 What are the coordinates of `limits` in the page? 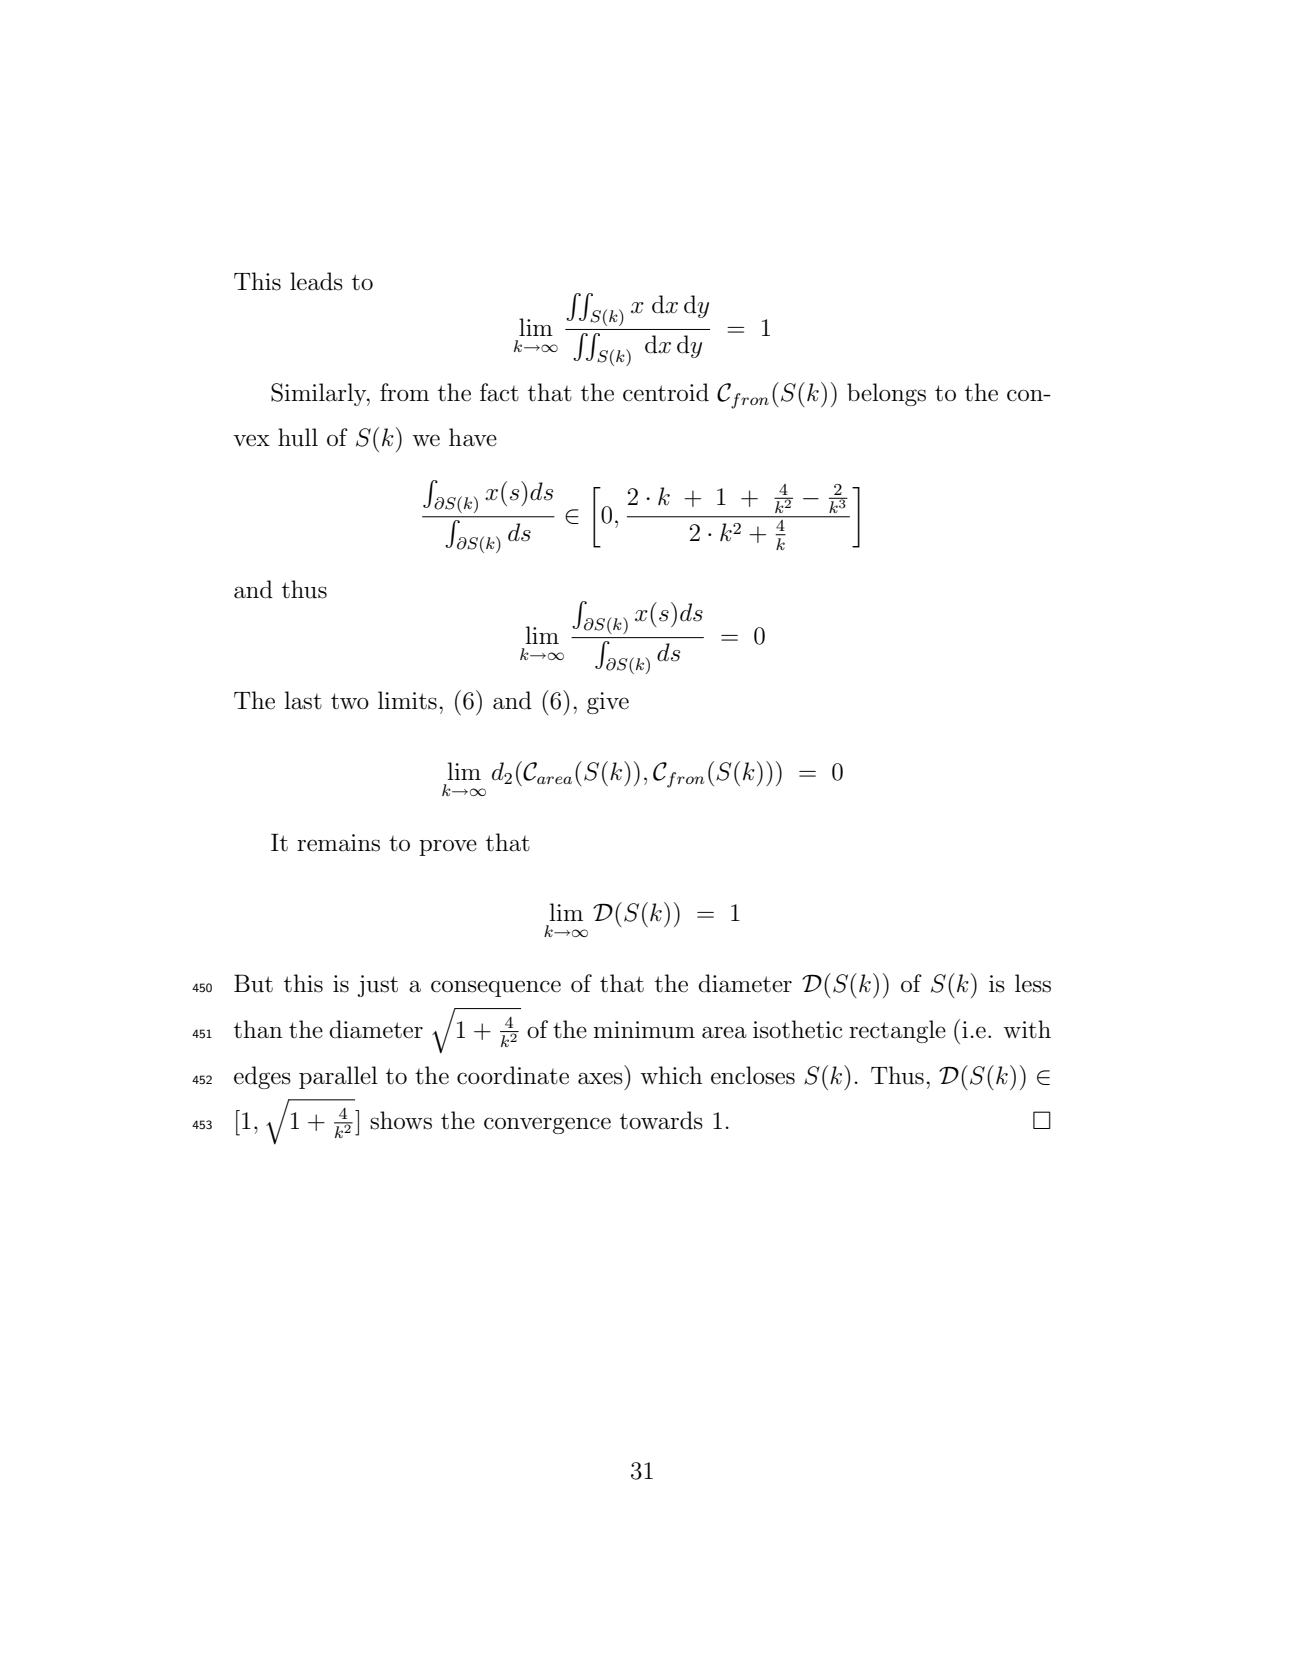 It's located at (407, 700).
